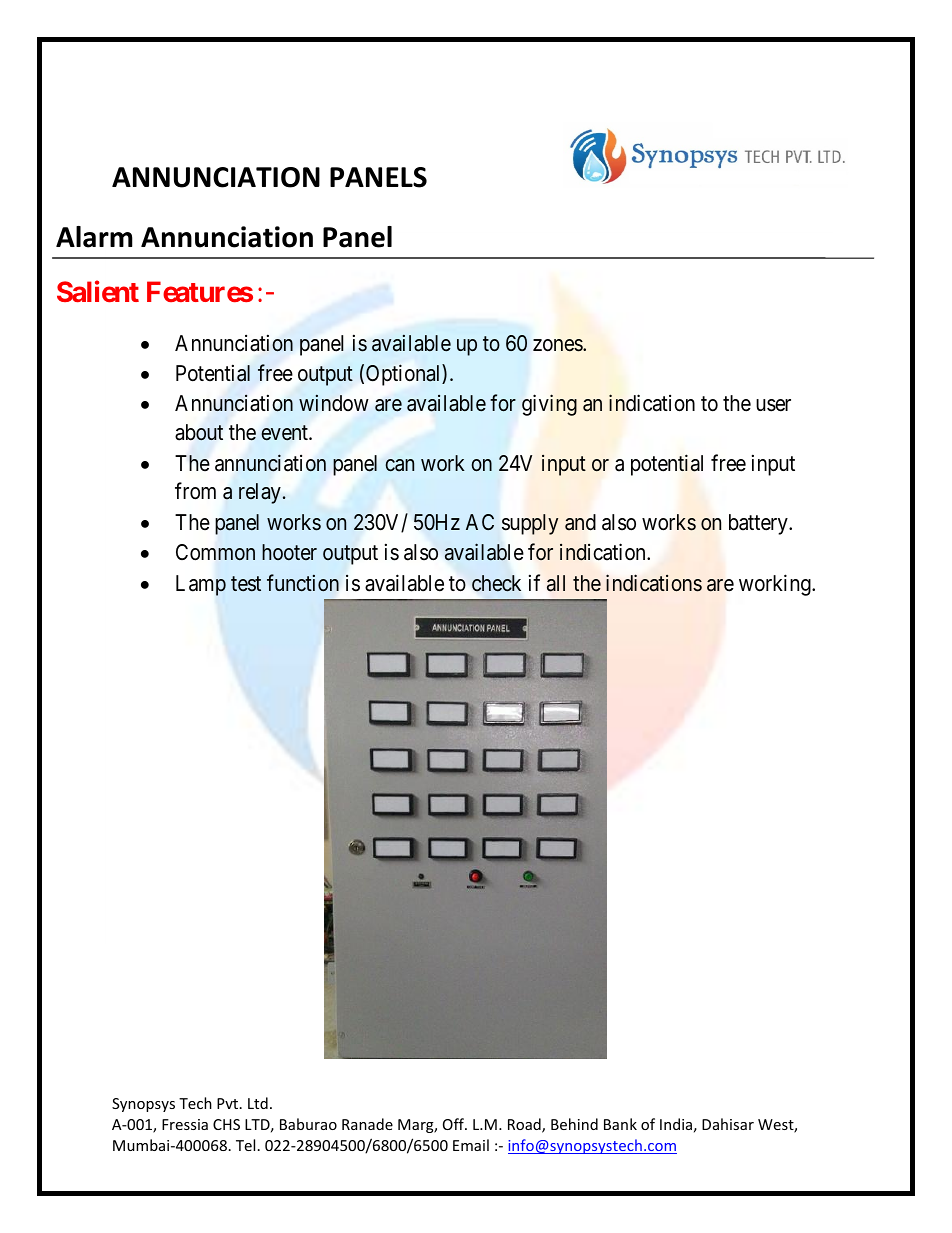 The height and width of the screenshot is (1233, 952). Describe the element at coordinates (556, 583) in the screenshot. I see `all` at that location.
